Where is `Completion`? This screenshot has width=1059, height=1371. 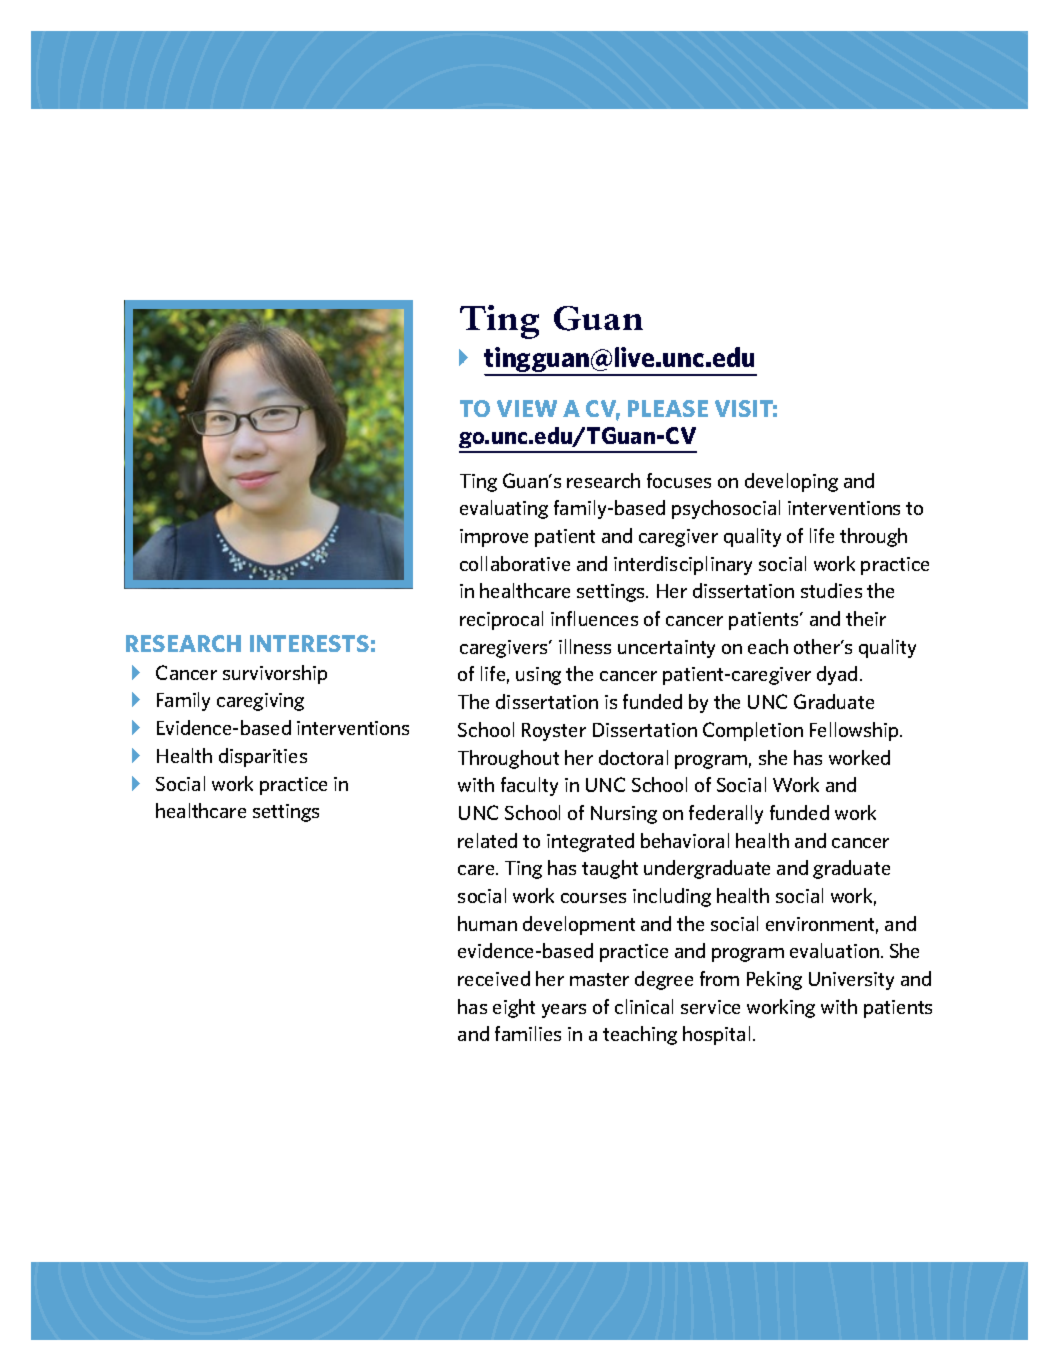 Completion is located at coordinates (753, 731).
